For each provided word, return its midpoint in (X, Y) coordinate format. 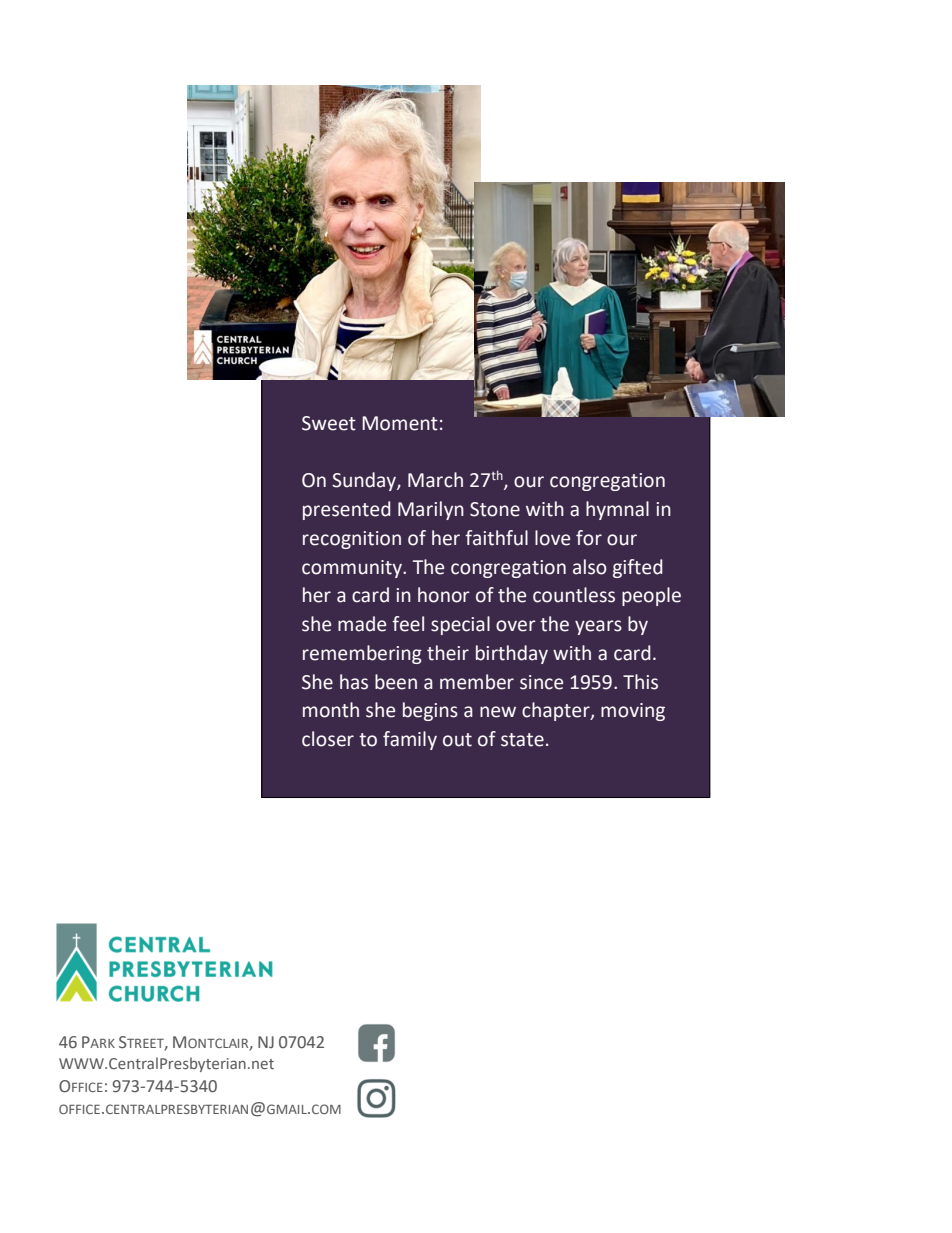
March (435, 480)
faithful (496, 538)
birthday (512, 654)
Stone (495, 509)
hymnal (617, 510)
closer (328, 739)
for (589, 538)
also (590, 567)
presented (347, 510)
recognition (352, 540)
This (640, 682)
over (516, 626)
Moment (400, 423)
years (598, 627)
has (354, 682)
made (362, 624)
